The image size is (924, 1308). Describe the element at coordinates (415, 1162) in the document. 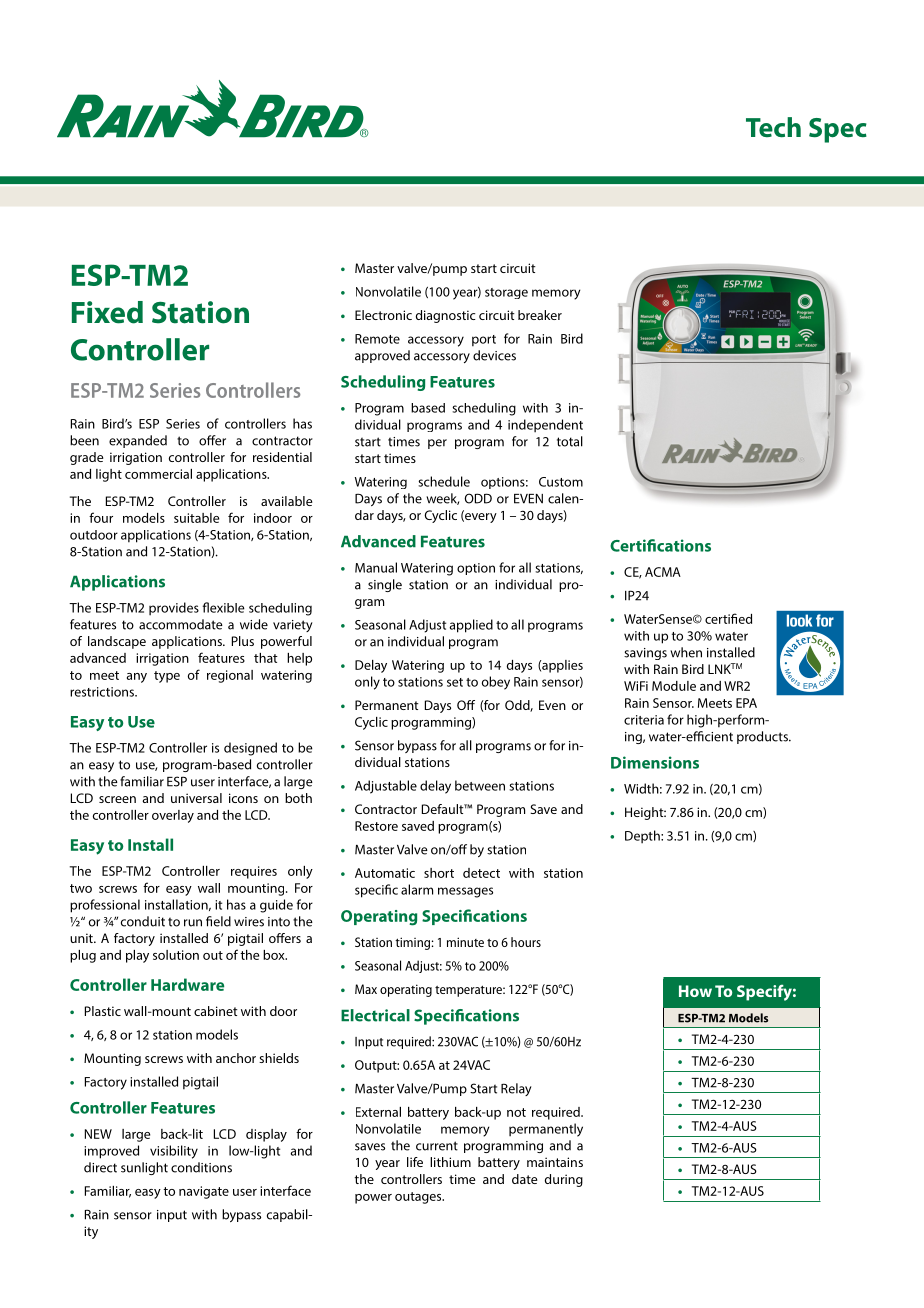

I see `life` at that location.
